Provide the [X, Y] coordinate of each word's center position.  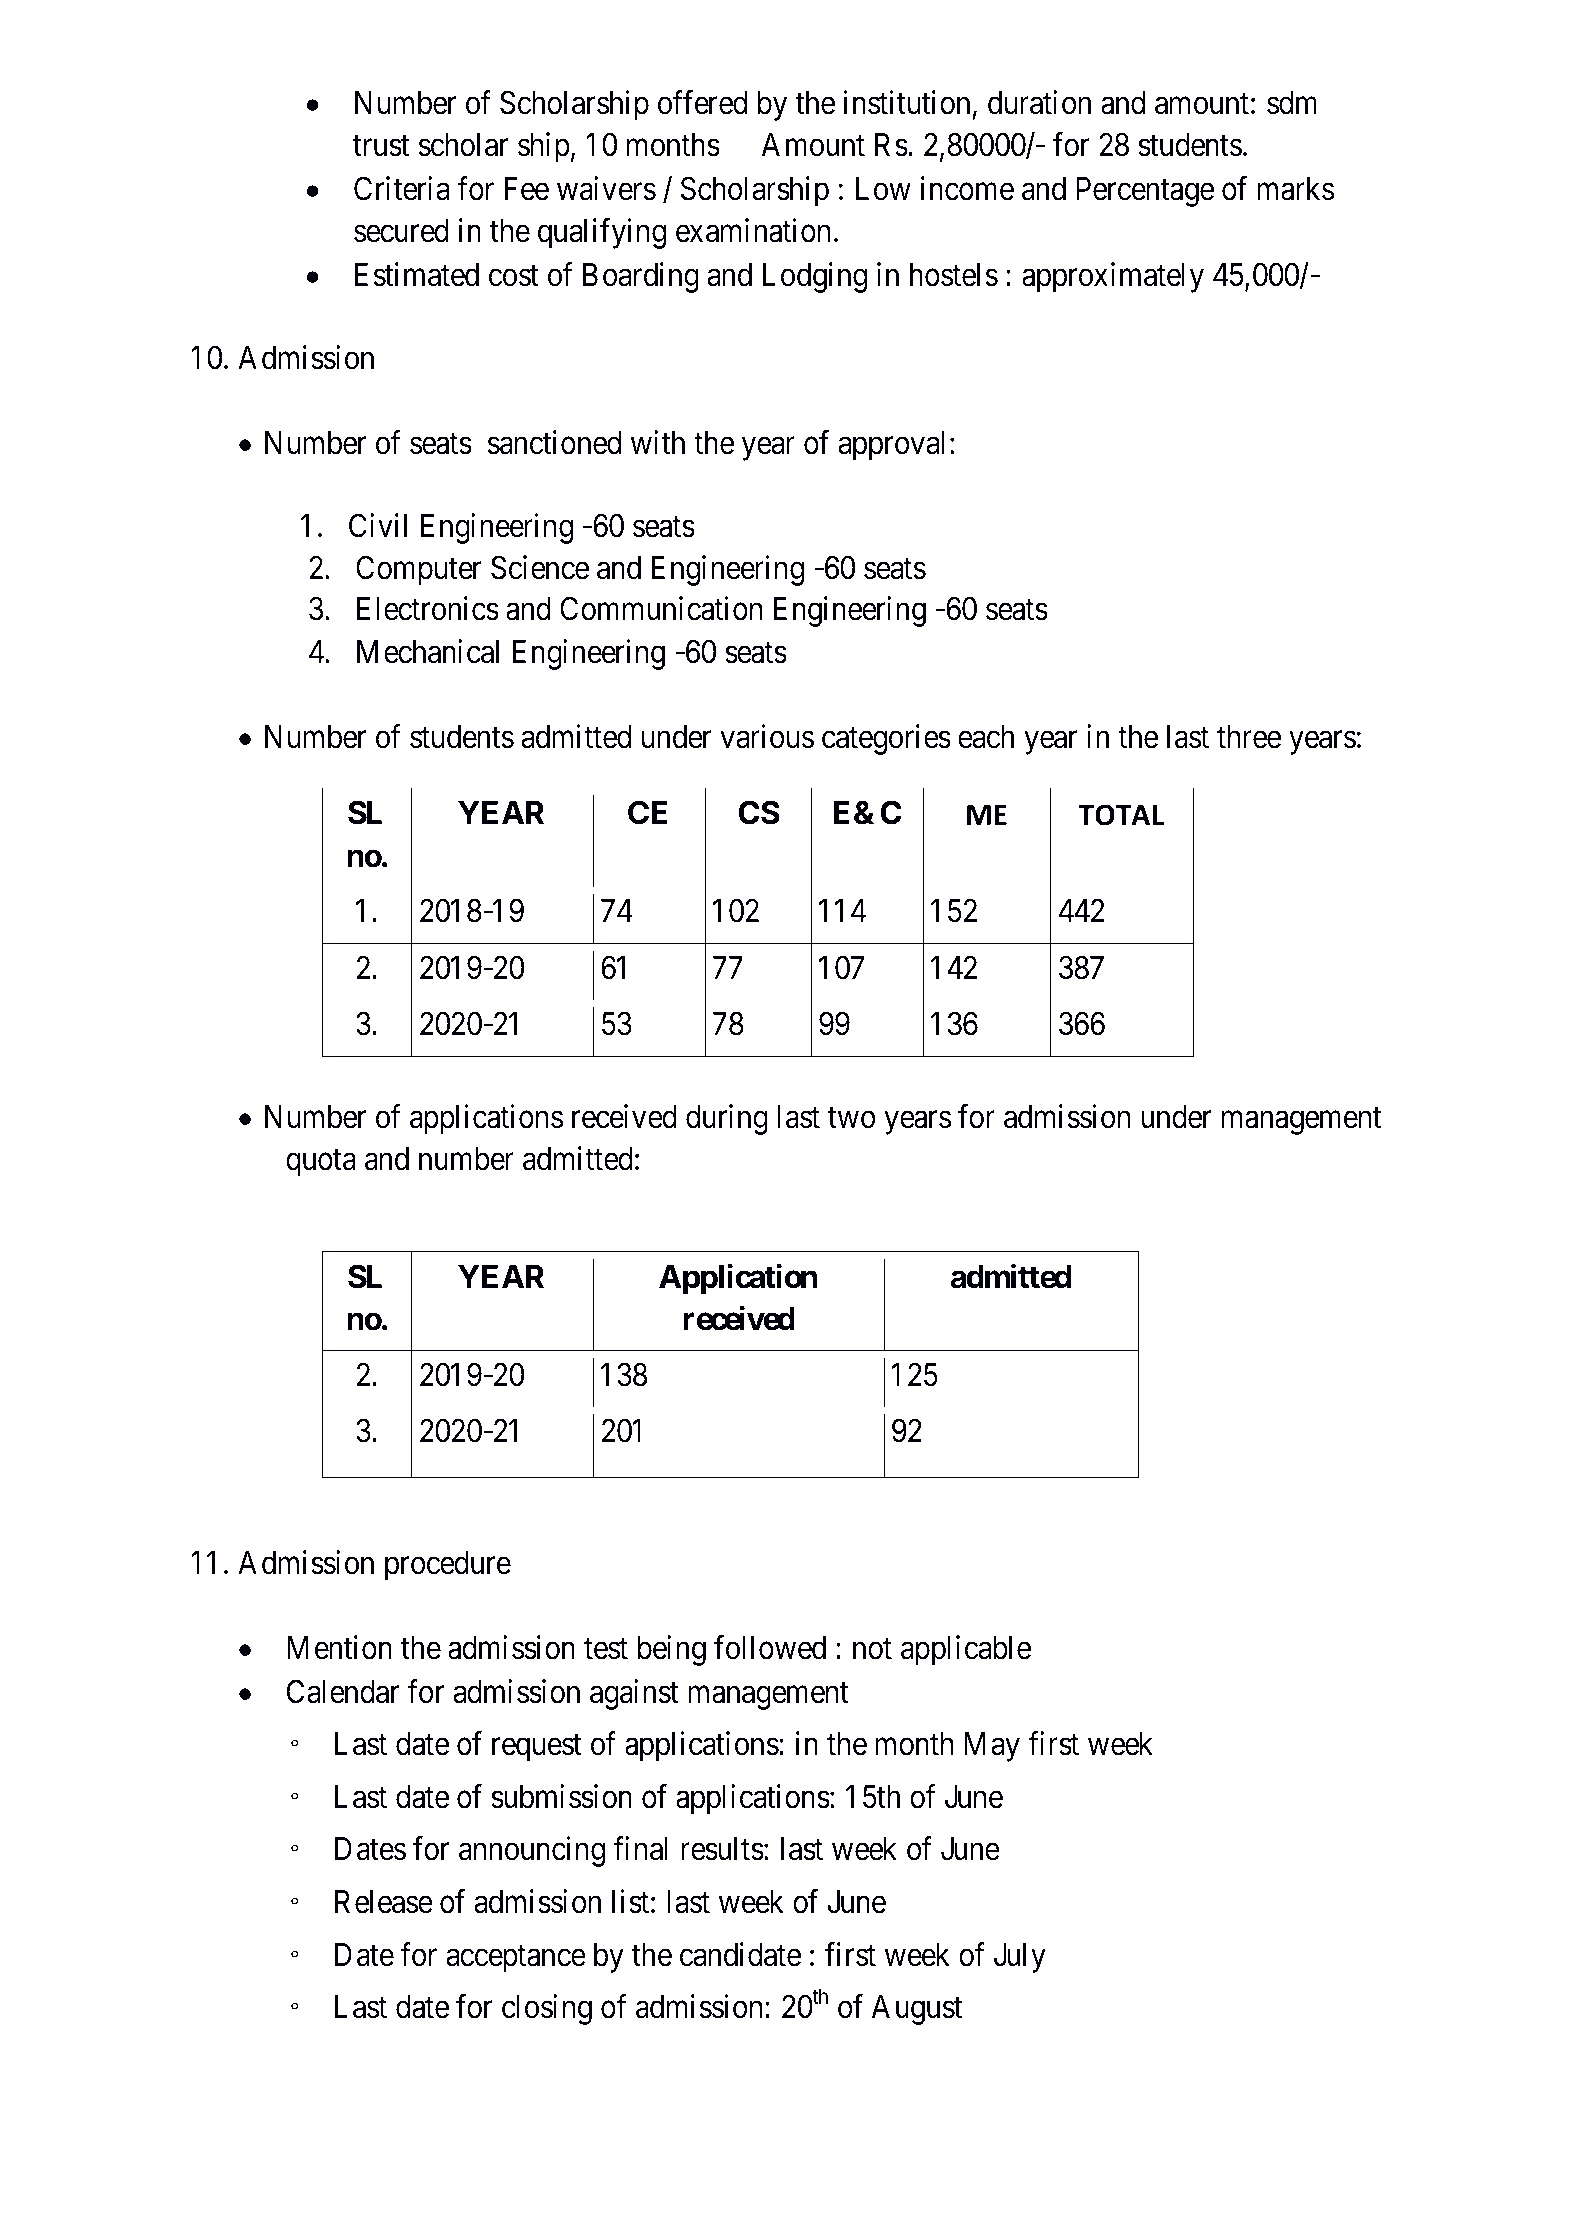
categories [886, 739]
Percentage [1145, 192]
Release [384, 1902]
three [1249, 737]
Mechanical [428, 651]
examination [753, 231]
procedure [448, 1566]
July [1020, 1958]
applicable [966, 1650]
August [917, 2010]
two [851, 1118]
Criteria [401, 188]
